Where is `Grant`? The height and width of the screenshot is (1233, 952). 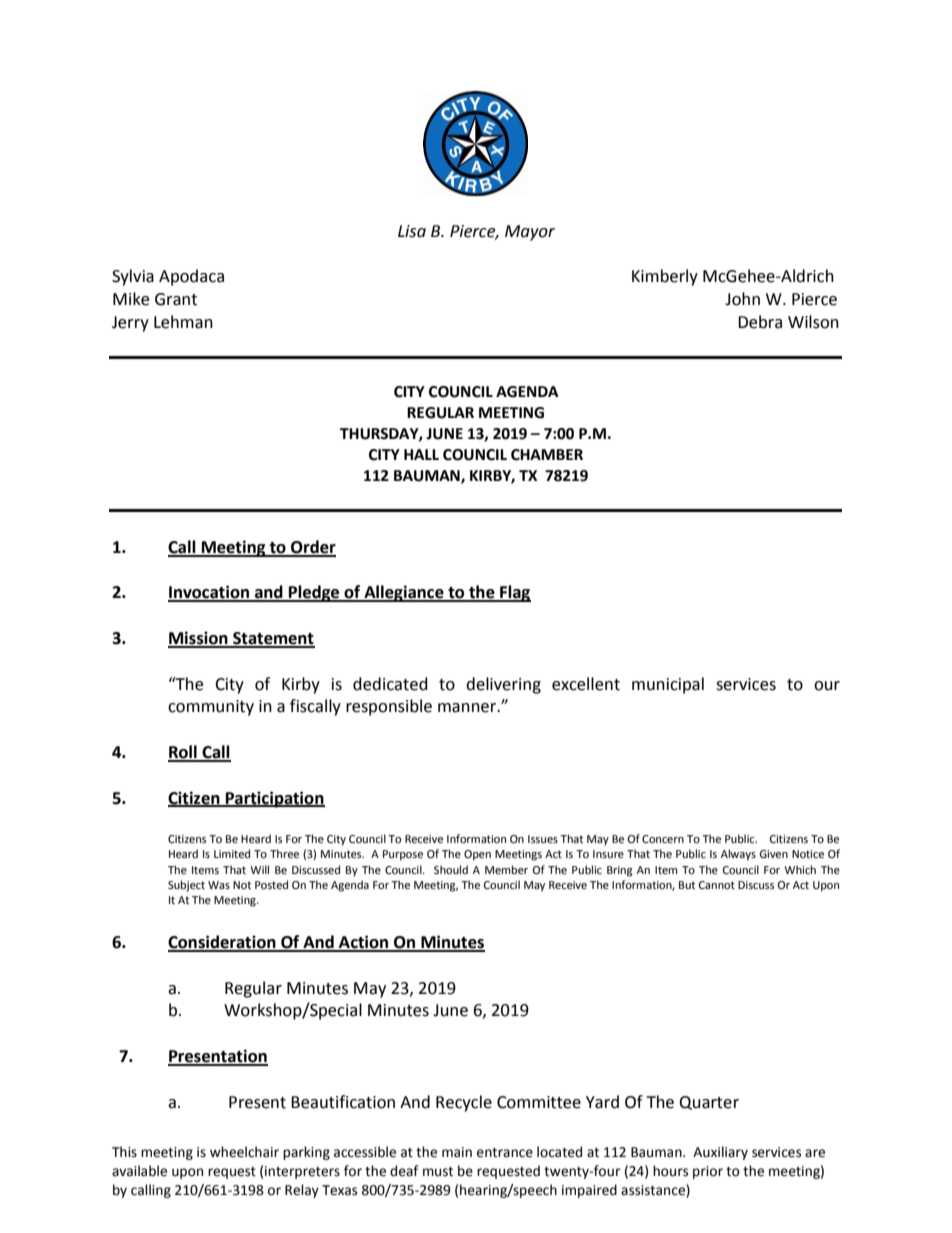 Grant is located at coordinates (176, 299).
